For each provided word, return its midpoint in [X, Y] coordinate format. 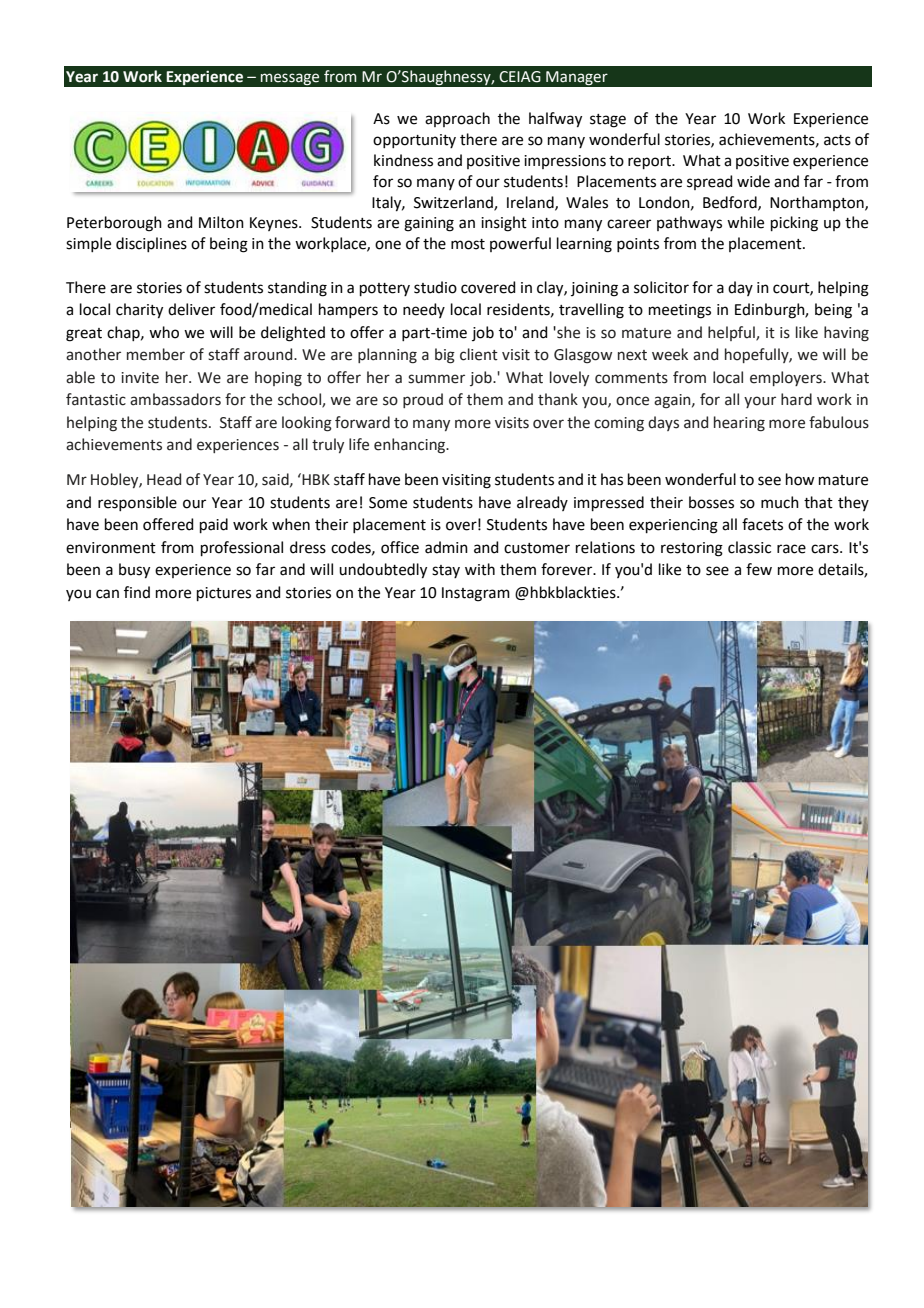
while [745, 222]
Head [164, 479]
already [542, 503]
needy [424, 310]
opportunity [414, 141]
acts [837, 140]
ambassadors [175, 399]
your [760, 402]
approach [457, 119]
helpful [732, 333]
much [780, 502]
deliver [191, 309]
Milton [221, 222]
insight [504, 224]
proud [423, 400]
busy [134, 571]
